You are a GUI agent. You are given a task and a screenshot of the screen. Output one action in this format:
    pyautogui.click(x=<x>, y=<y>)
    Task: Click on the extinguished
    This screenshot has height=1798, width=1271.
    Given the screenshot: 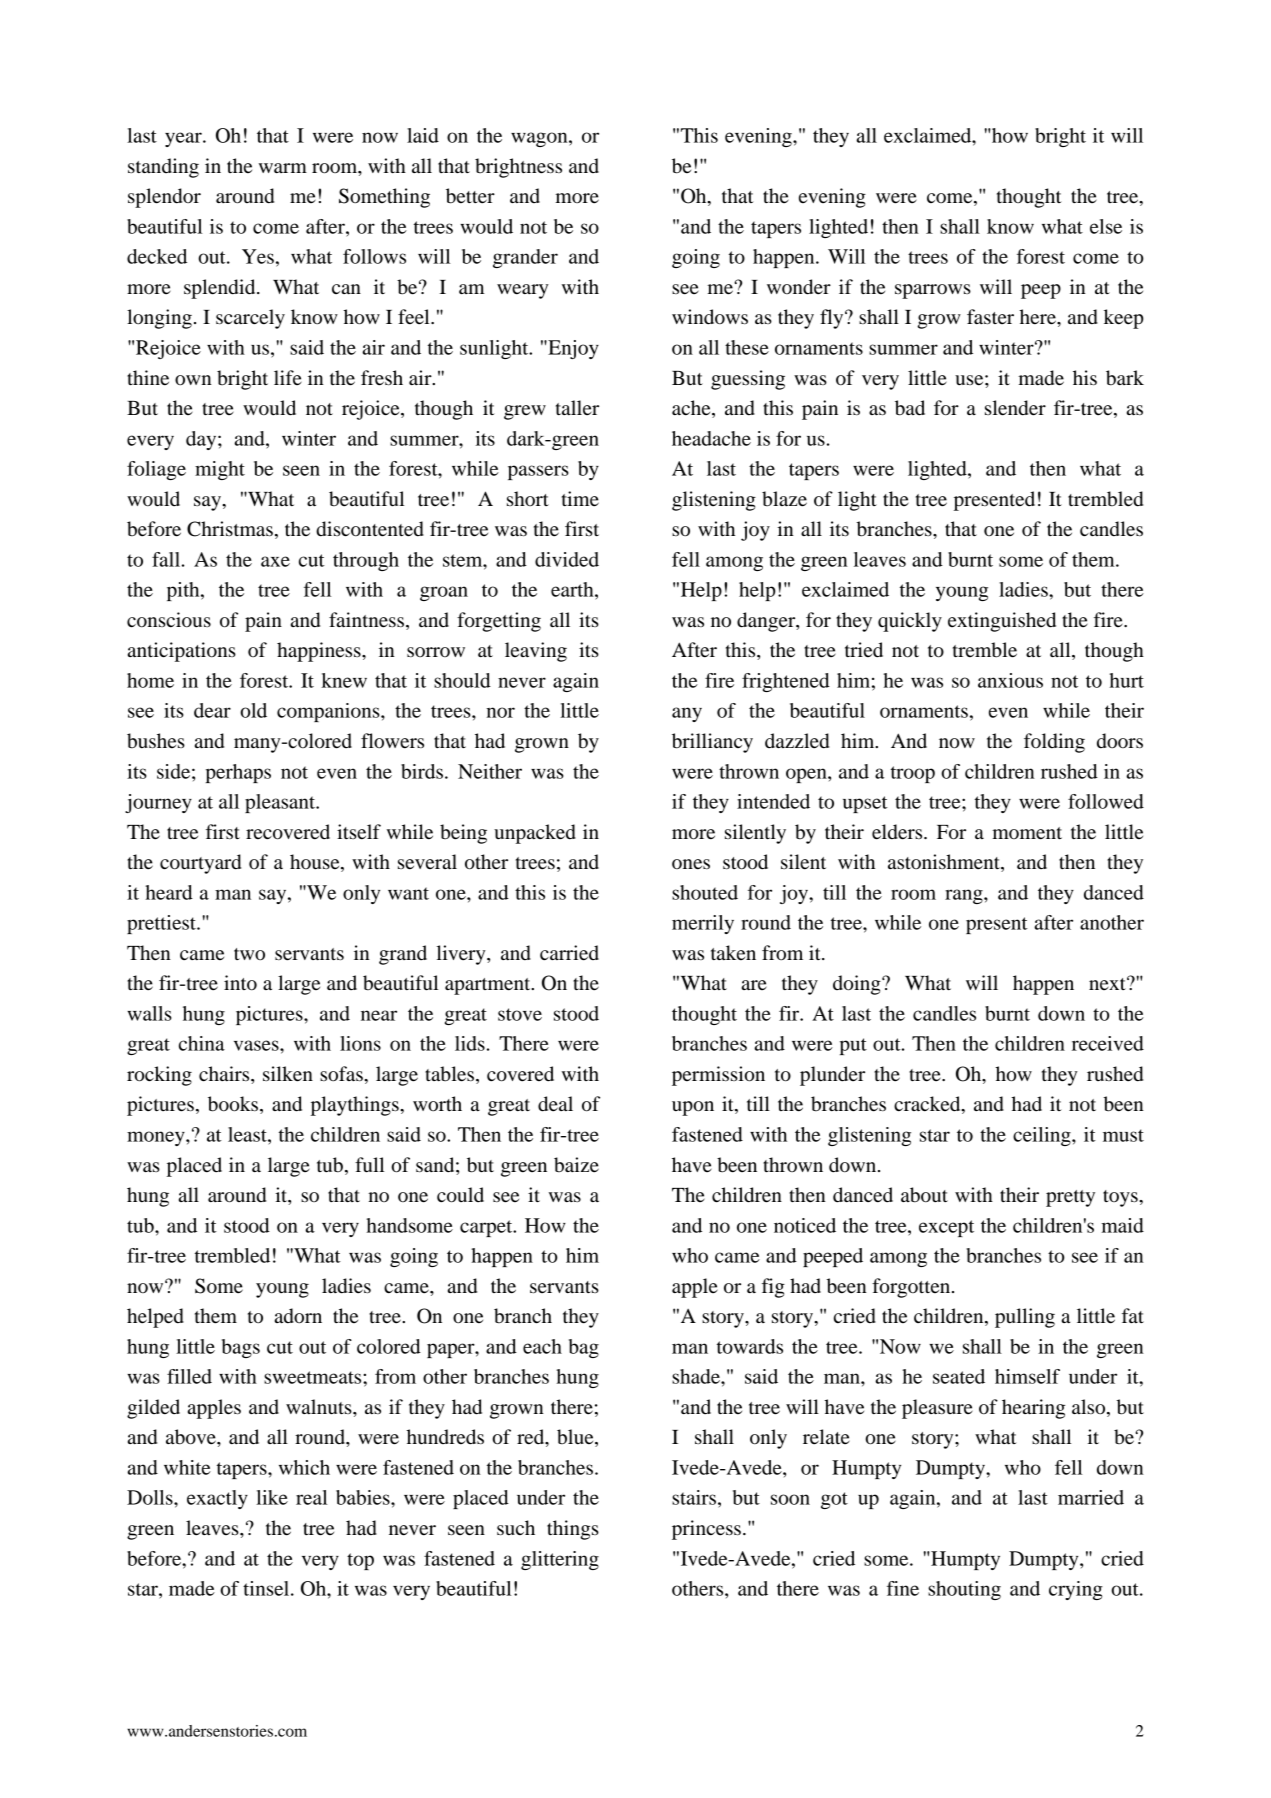 What is the action you would take?
    pyautogui.click(x=1002, y=622)
